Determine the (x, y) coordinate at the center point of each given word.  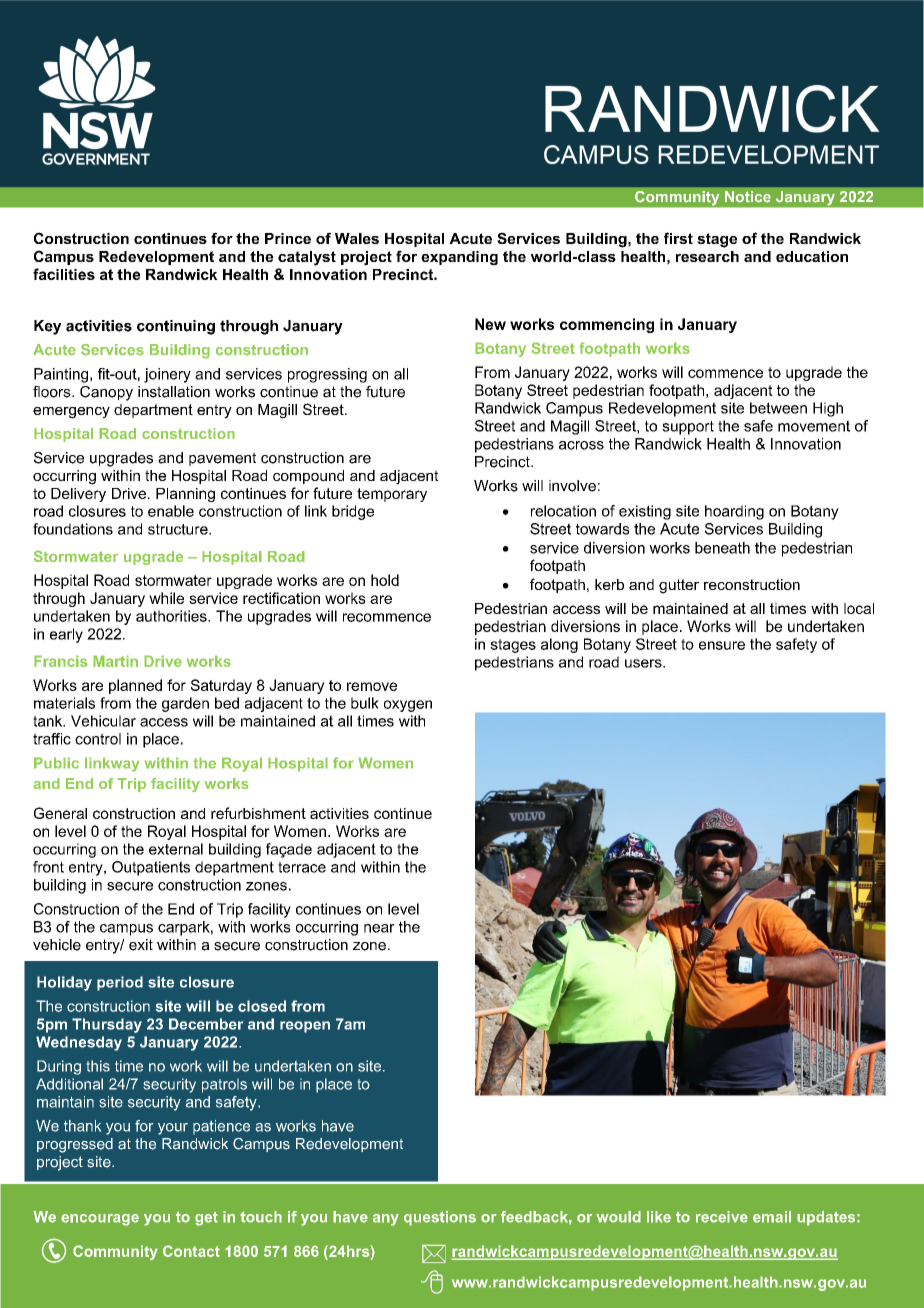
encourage (100, 1220)
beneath (722, 548)
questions (440, 1218)
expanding (459, 258)
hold (385, 580)
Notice (748, 197)
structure (179, 529)
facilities (64, 274)
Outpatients (151, 868)
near (379, 928)
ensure (722, 645)
